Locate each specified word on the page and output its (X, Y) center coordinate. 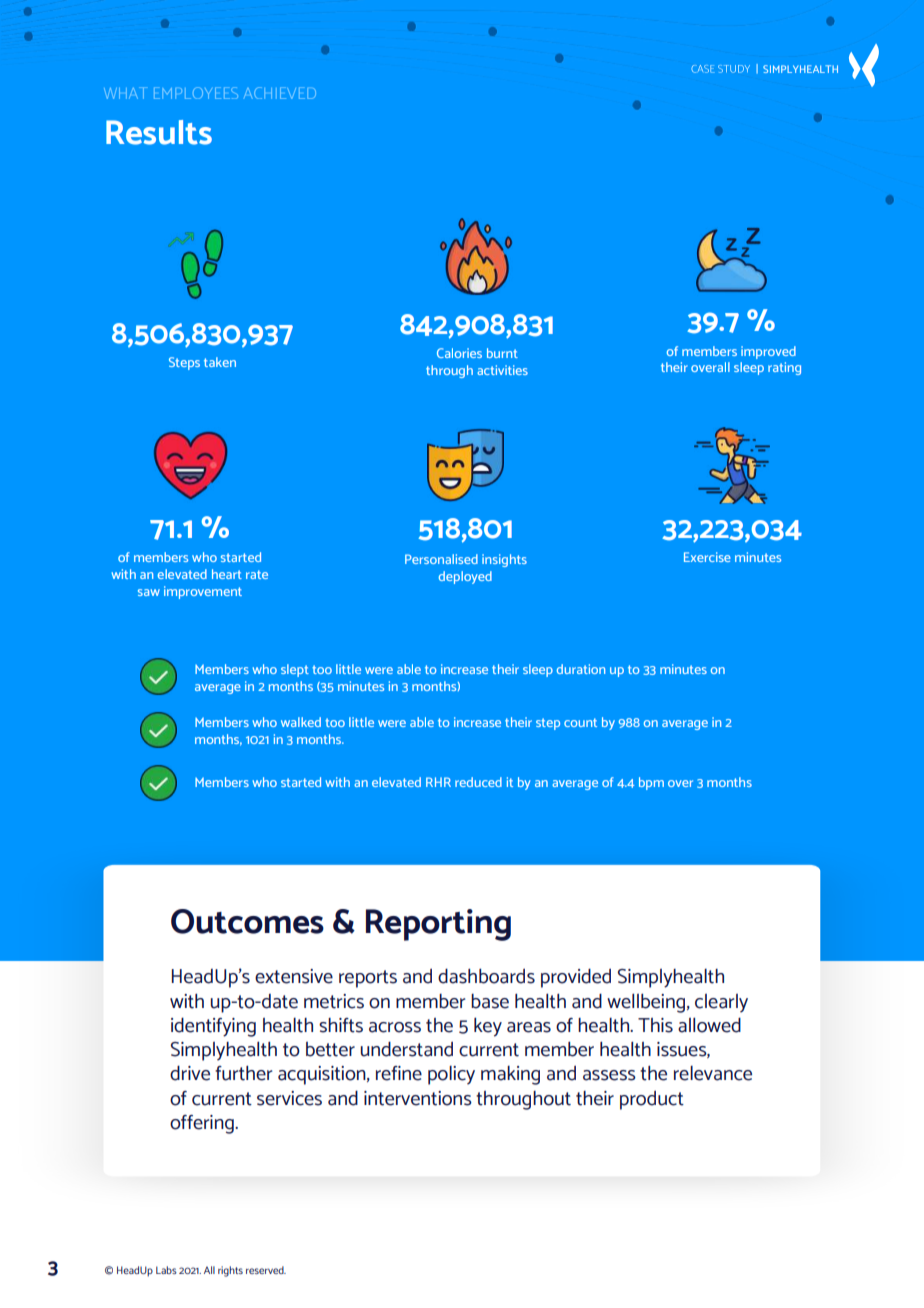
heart (227, 574)
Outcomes (247, 921)
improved (768, 352)
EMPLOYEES (196, 93)
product (652, 1100)
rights (230, 1271)
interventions (418, 1098)
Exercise (707, 557)
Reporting (438, 925)
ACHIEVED (280, 93)
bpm (651, 783)
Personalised (441, 559)
